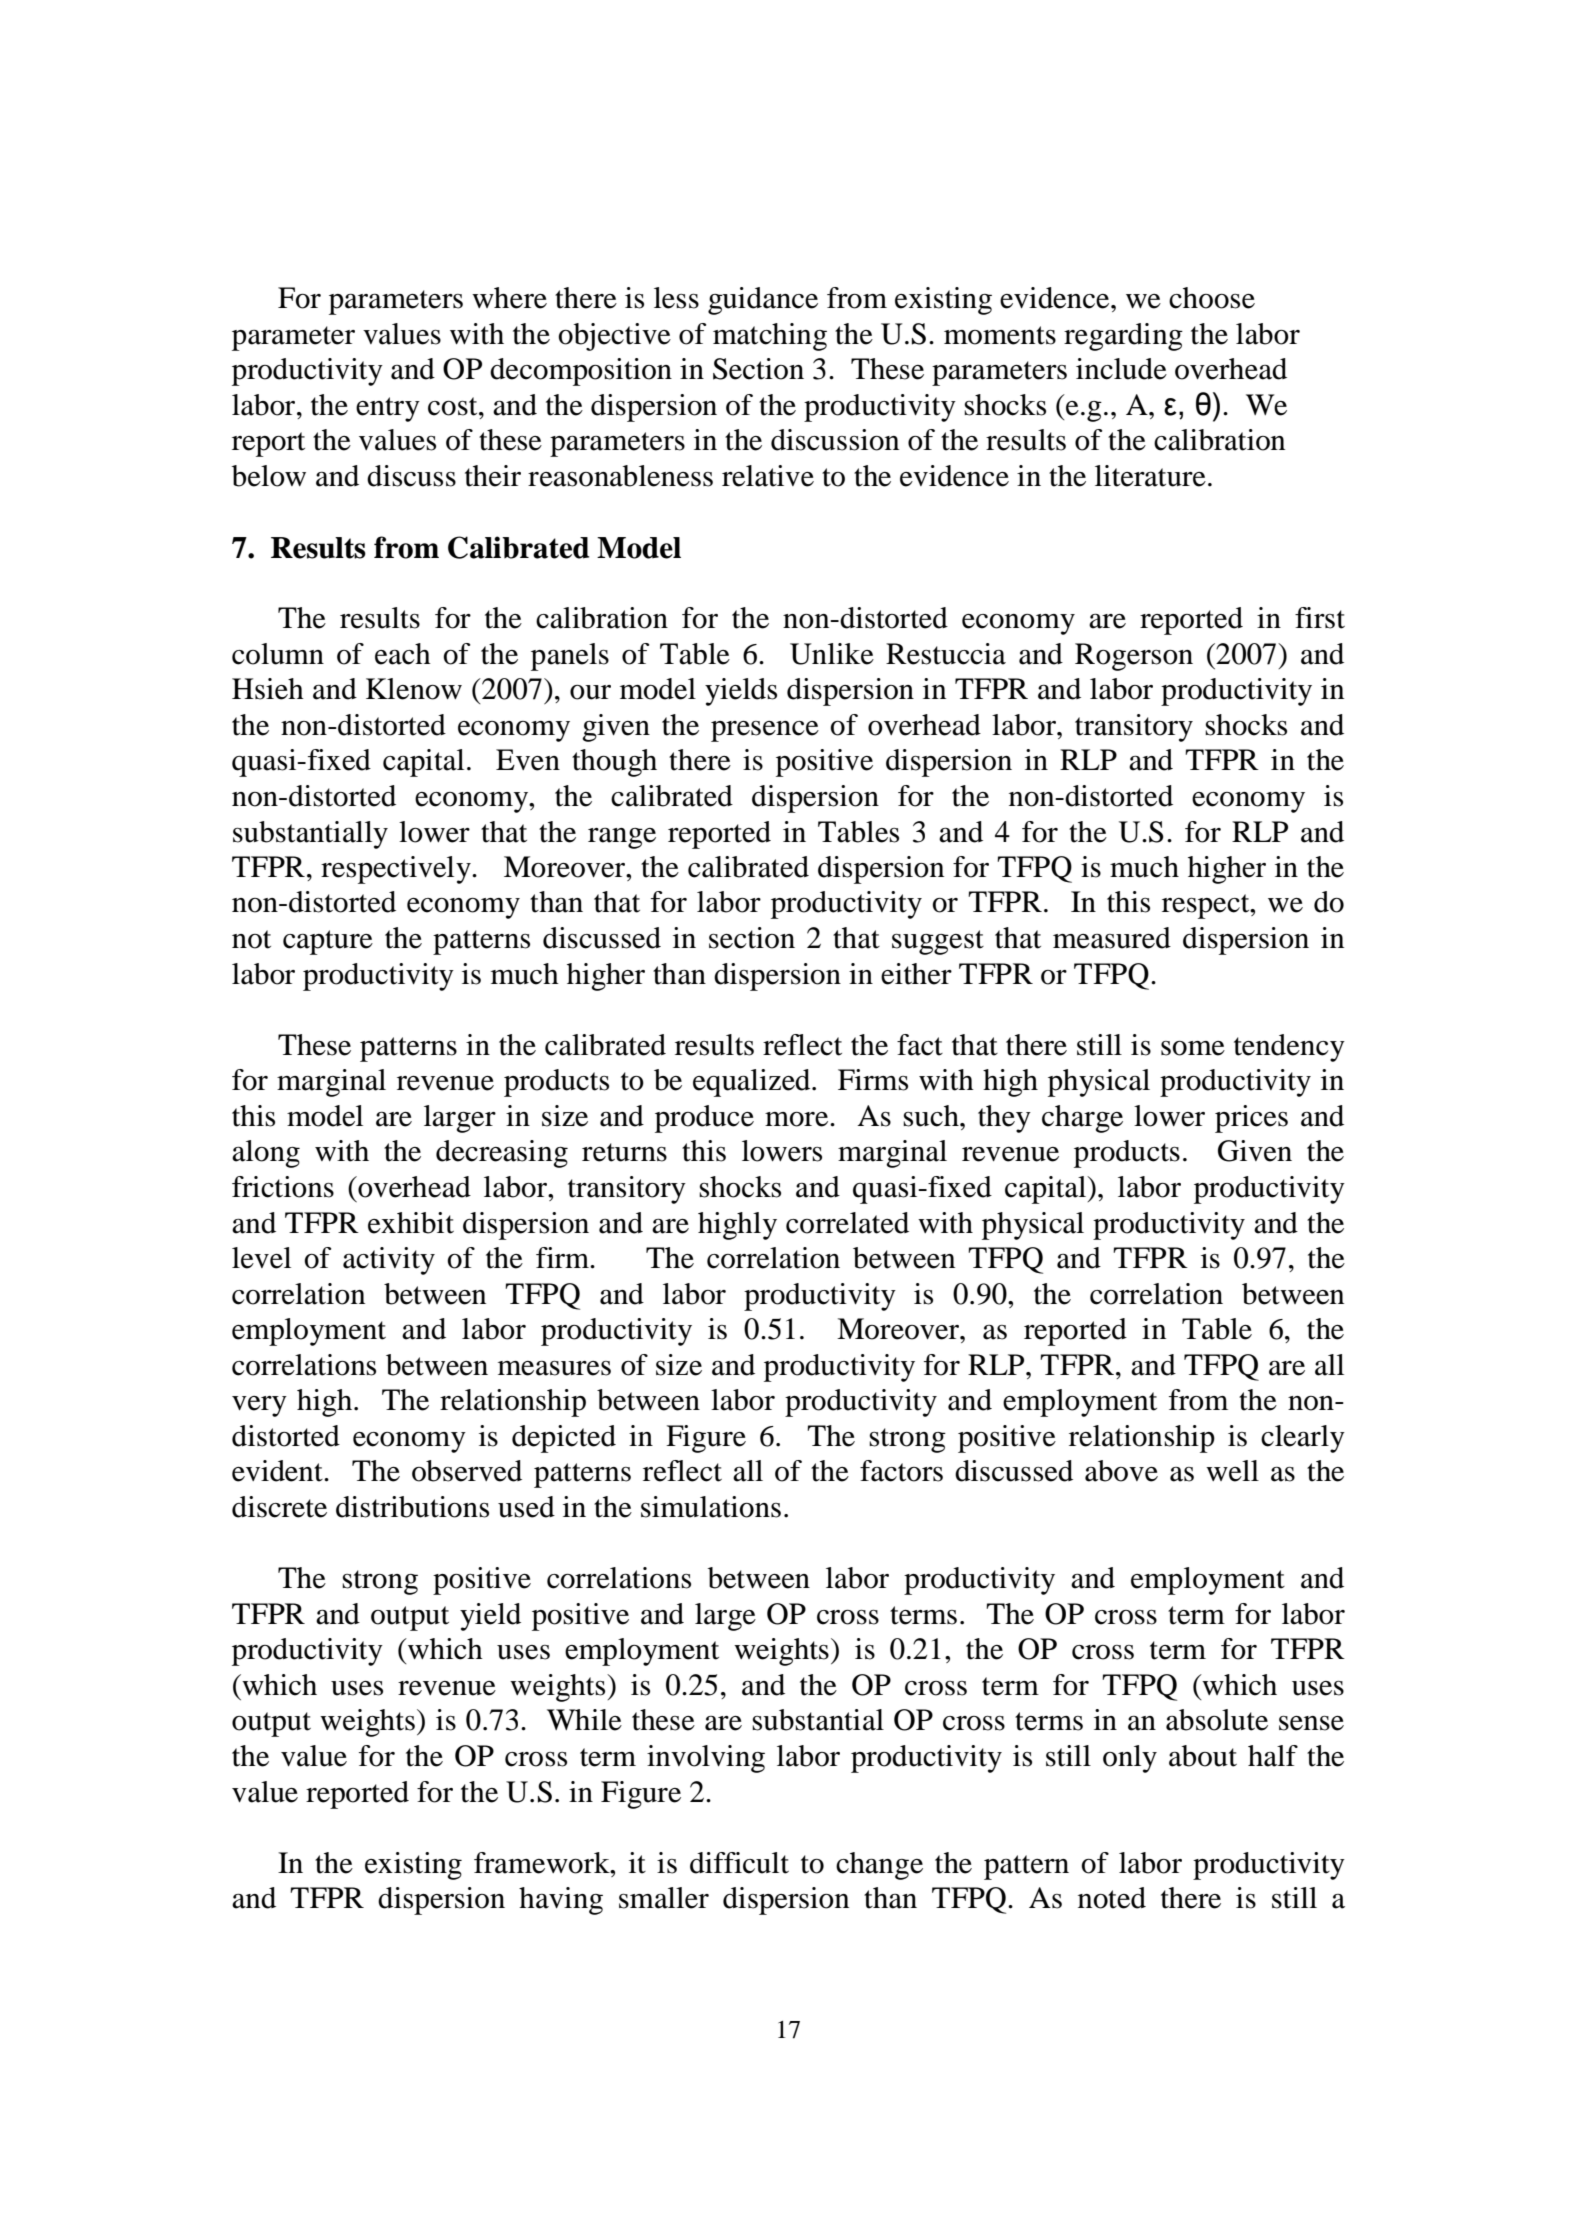 The image size is (1575, 2229). Describe the element at coordinates (1212, 298) in the screenshot. I see `choose` at that location.
